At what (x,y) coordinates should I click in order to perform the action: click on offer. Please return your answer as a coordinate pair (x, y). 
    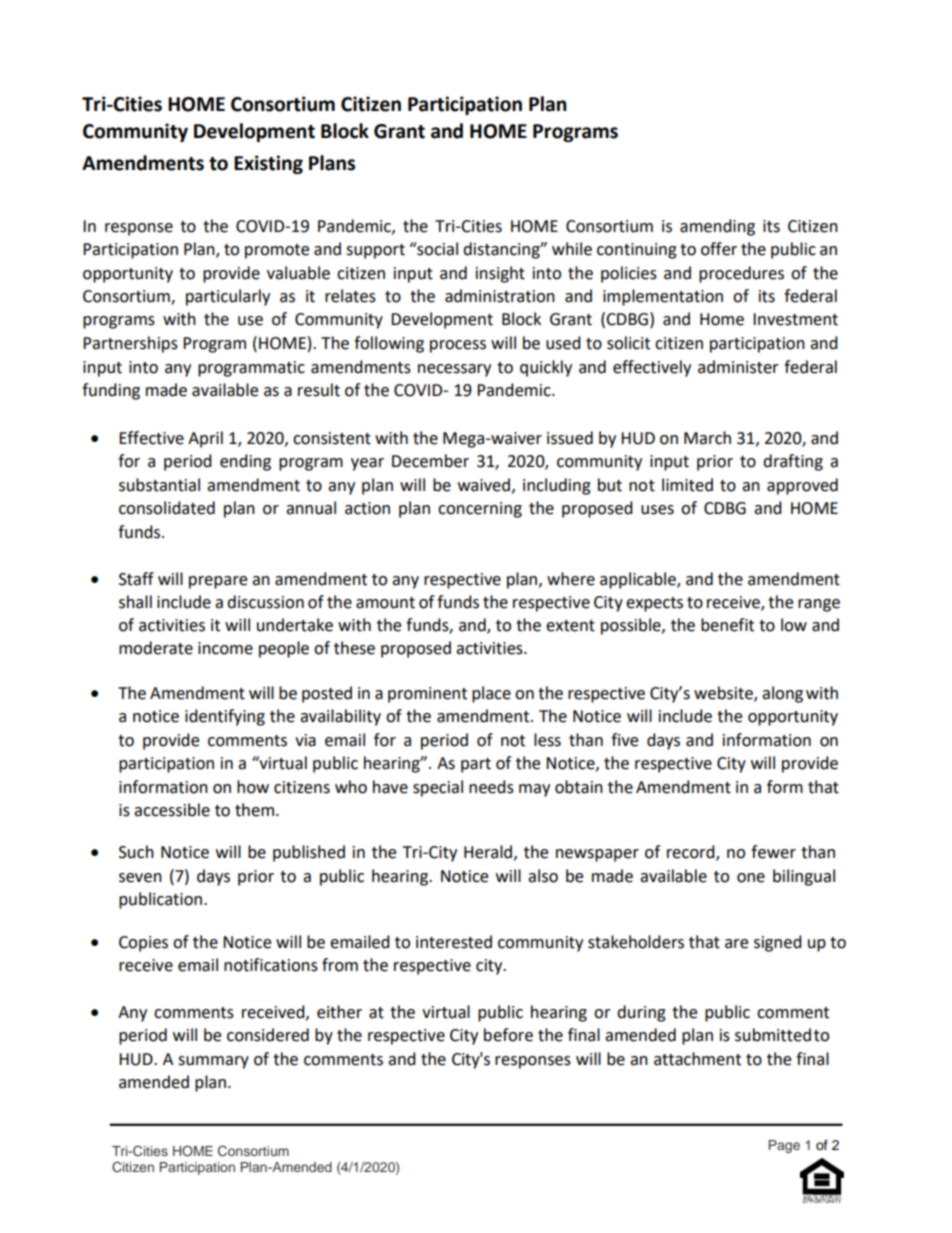
    Looking at the image, I should click on (719, 249).
